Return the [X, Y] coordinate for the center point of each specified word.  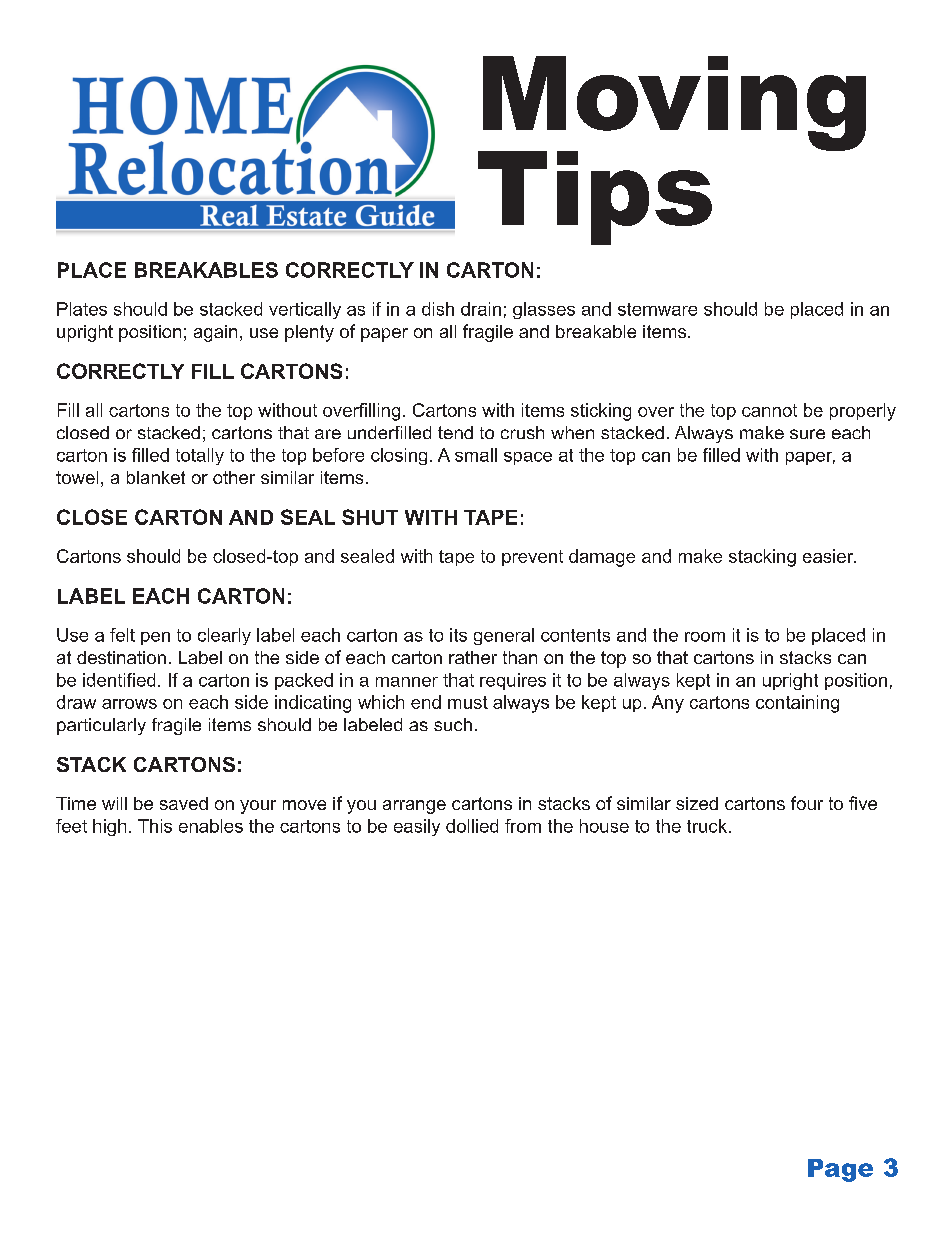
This [155, 826]
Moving [673, 105]
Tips [595, 198]
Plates [82, 309]
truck [707, 826]
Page [840, 1170]
